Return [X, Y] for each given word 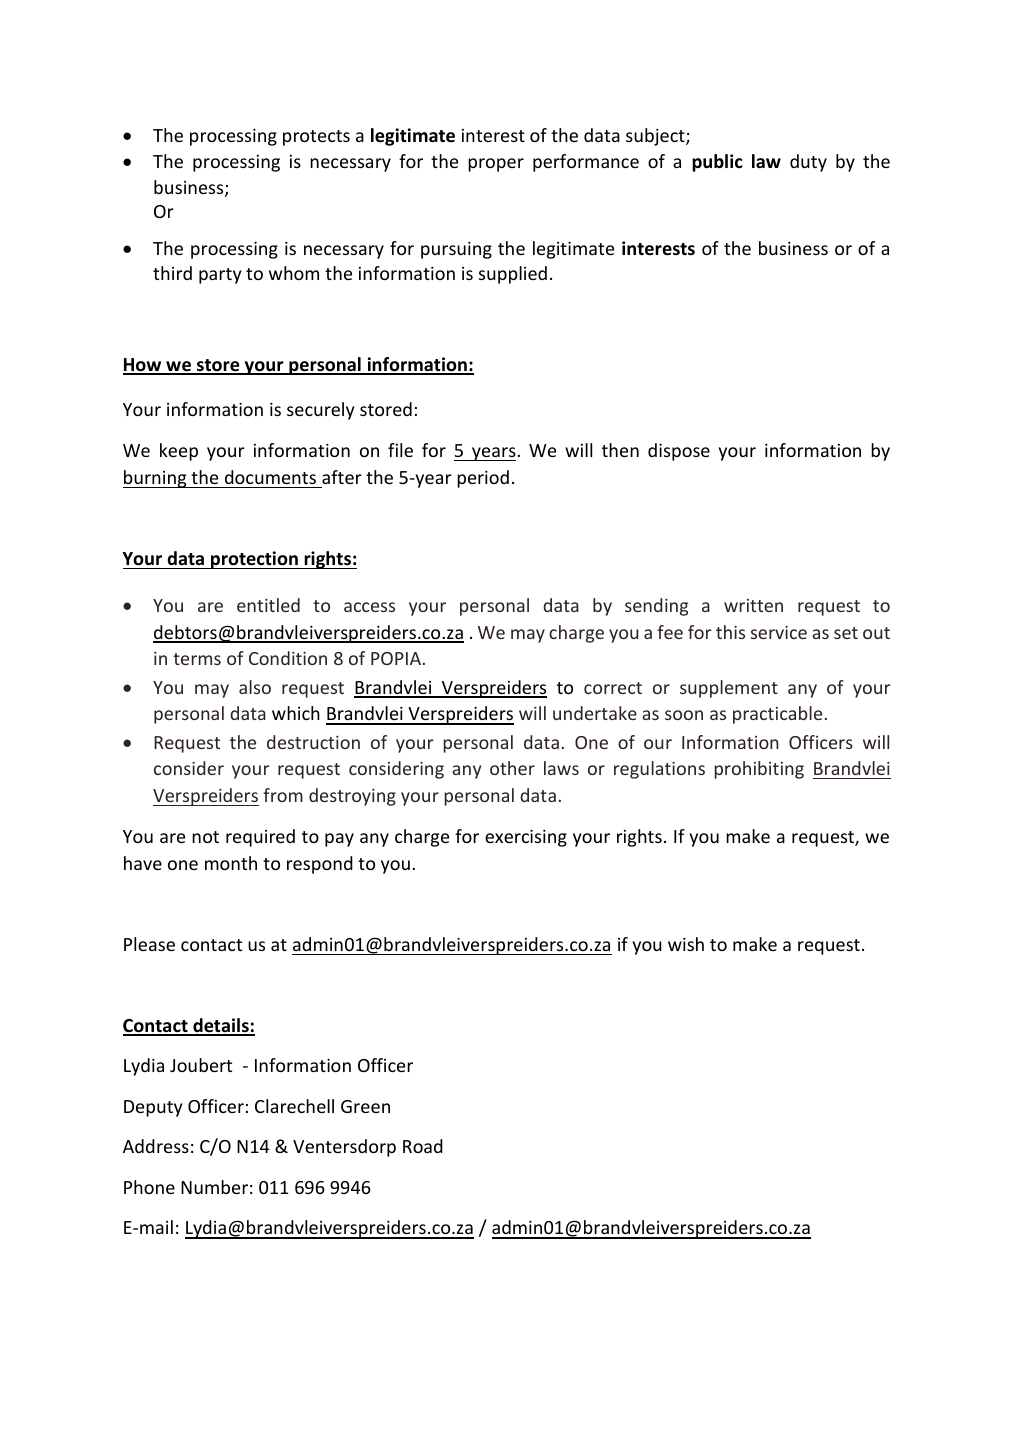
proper [496, 165]
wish [686, 944]
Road [423, 1146]
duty [808, 163]
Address [156, 1146]
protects [316, 138]
